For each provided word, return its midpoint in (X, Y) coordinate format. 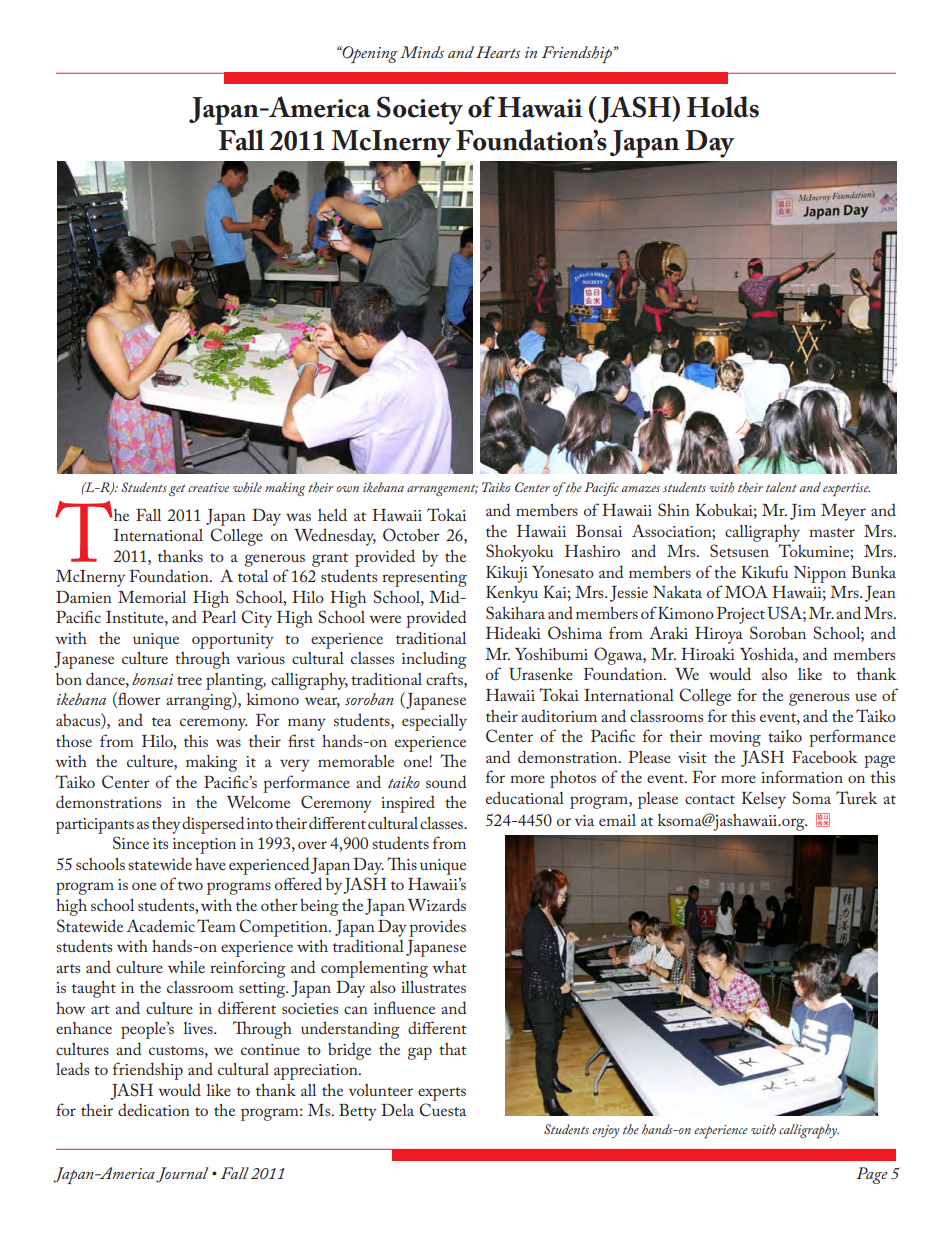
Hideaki (513, 632)
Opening (369, 54)
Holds (723, 107)
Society (420, 110)
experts (442, 1094)
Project (741, 615)
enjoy (605, 1131)
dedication (154, 1109)
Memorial (152, 597)
